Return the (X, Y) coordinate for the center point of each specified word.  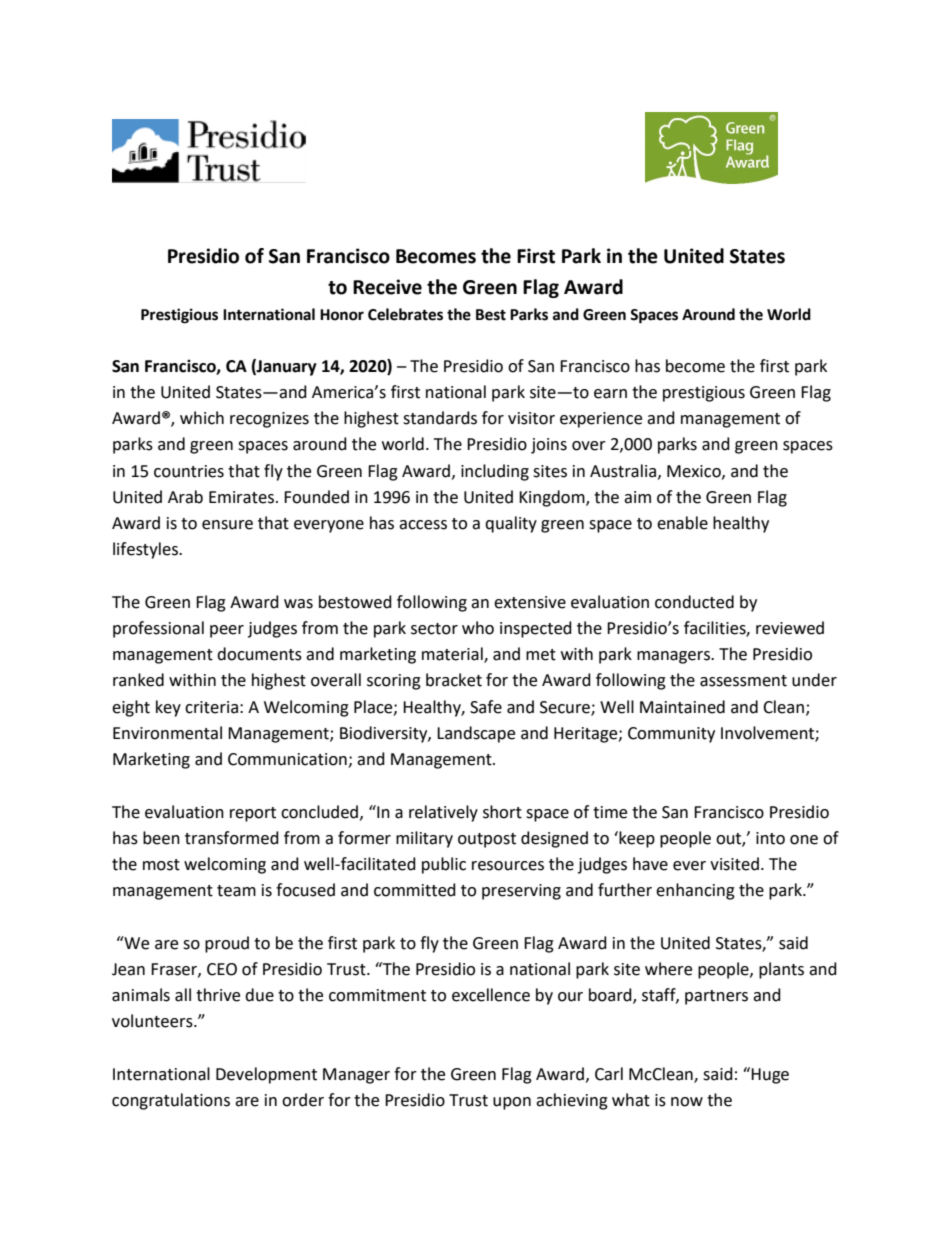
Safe (486, 707)
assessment (743, 681)
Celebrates (405, 314)
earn (610, 394)
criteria (211, 707)
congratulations (171, 1101)
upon (512, 1103)
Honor (342, 315)
